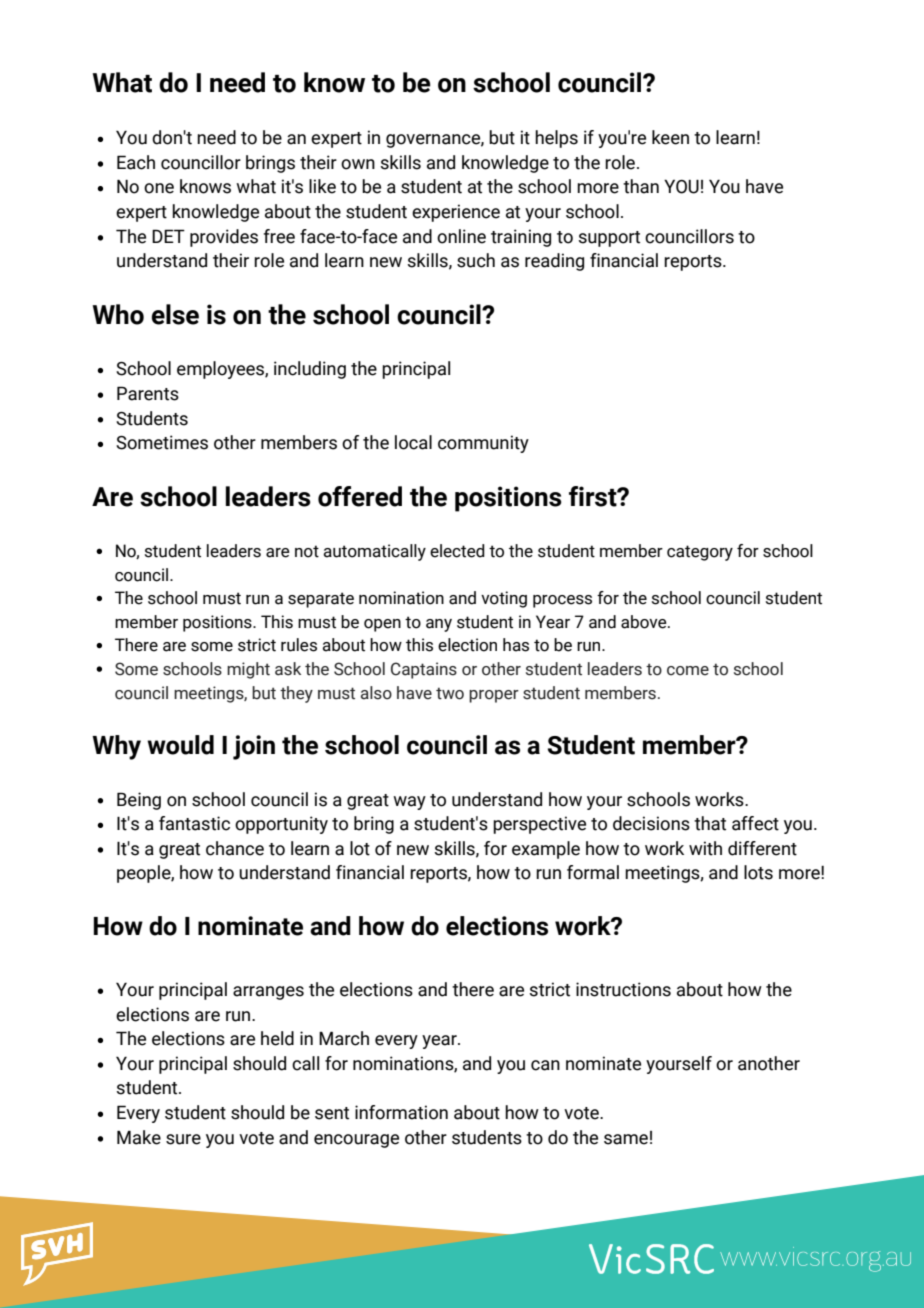 Image resolution: width=924 pixels, height=1308 pixels. What do you see at coordinates (183, 1139) in the screenshot?
I see `sure` at bounding box center [183, 1139].
